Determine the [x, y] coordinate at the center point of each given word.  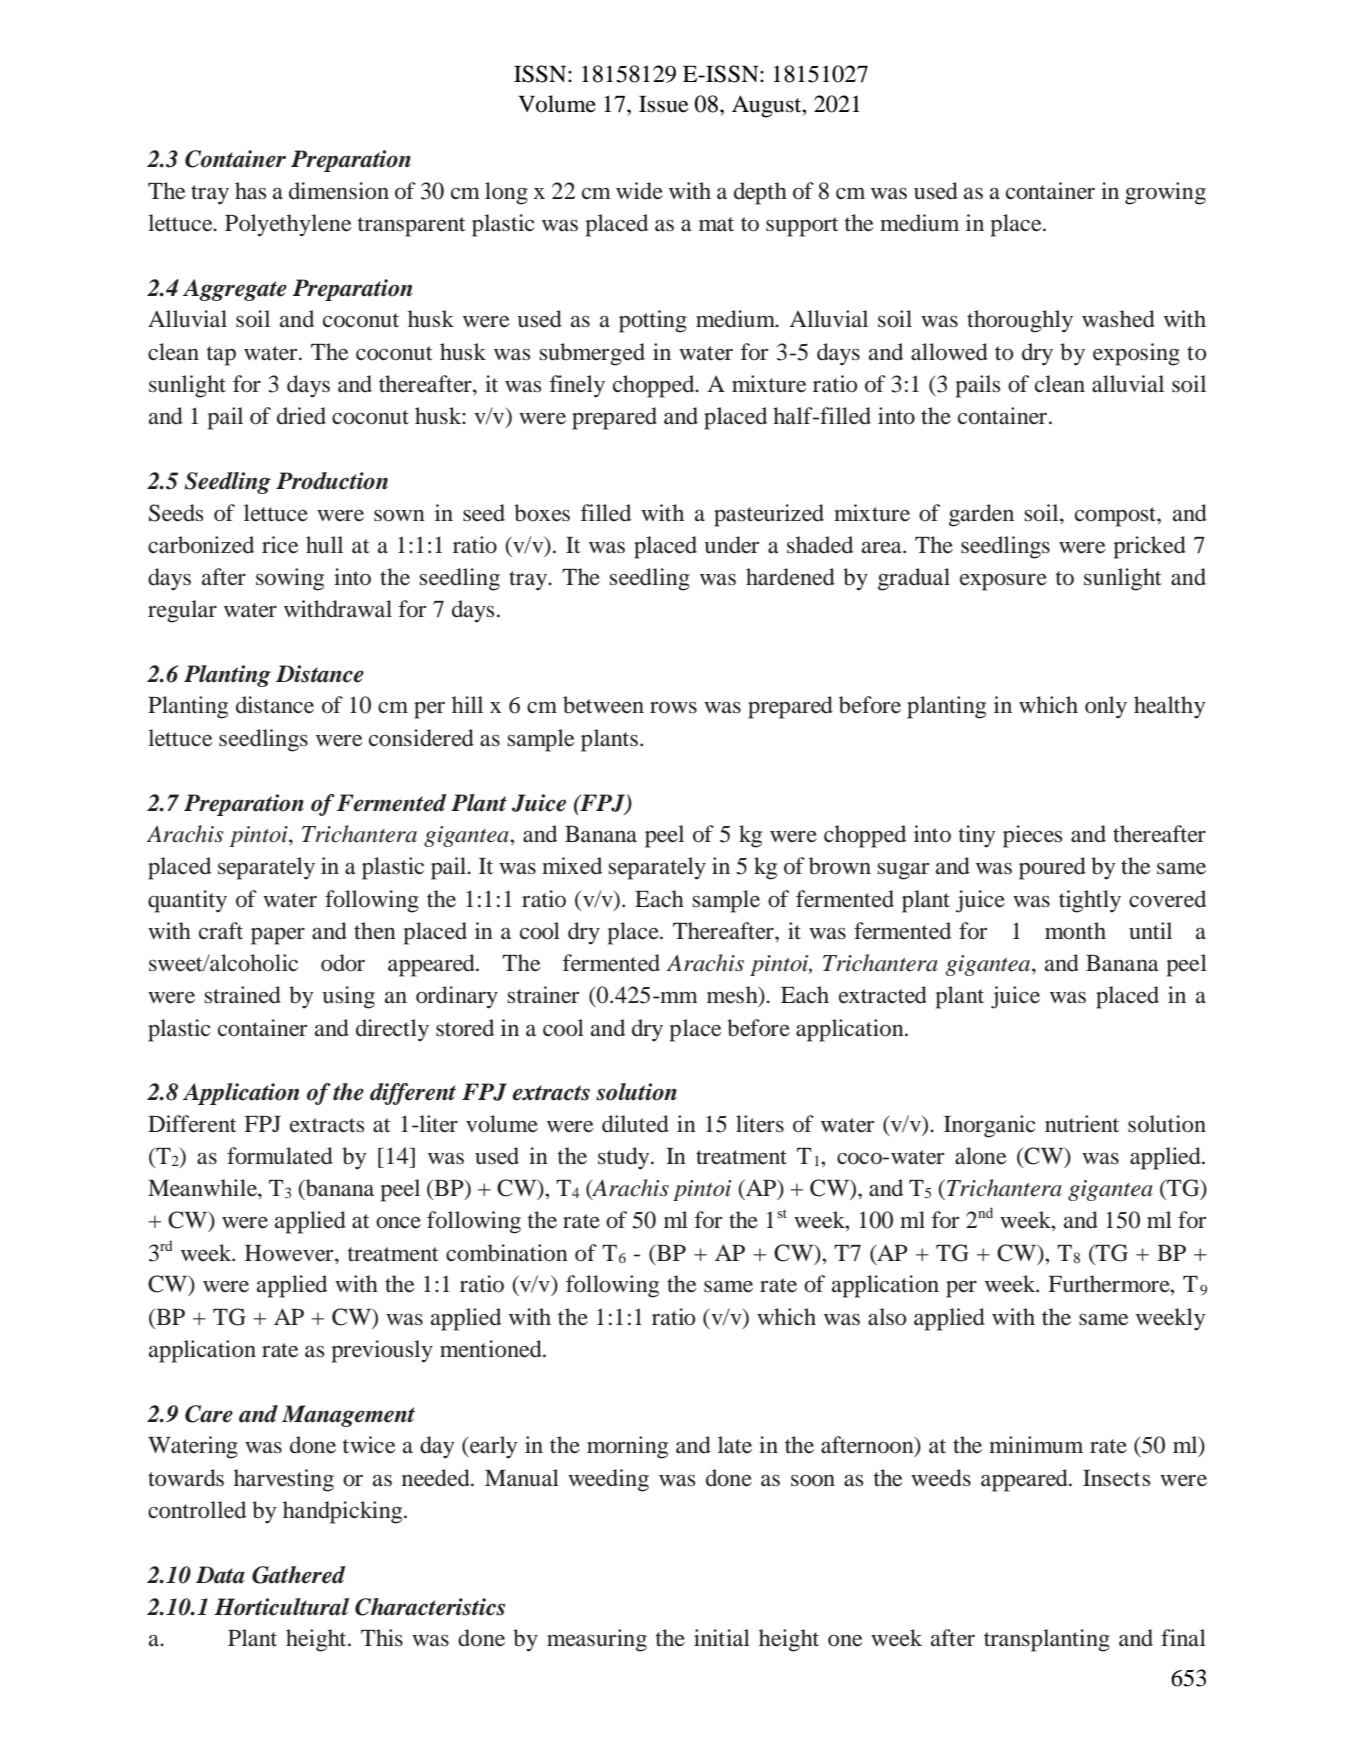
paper [278, 936]
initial [722, 1637]
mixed [572, 866]
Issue [664, 104]
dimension [339, 191]
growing [1165, 193]
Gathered [299, 1575]
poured [1052, 868]
